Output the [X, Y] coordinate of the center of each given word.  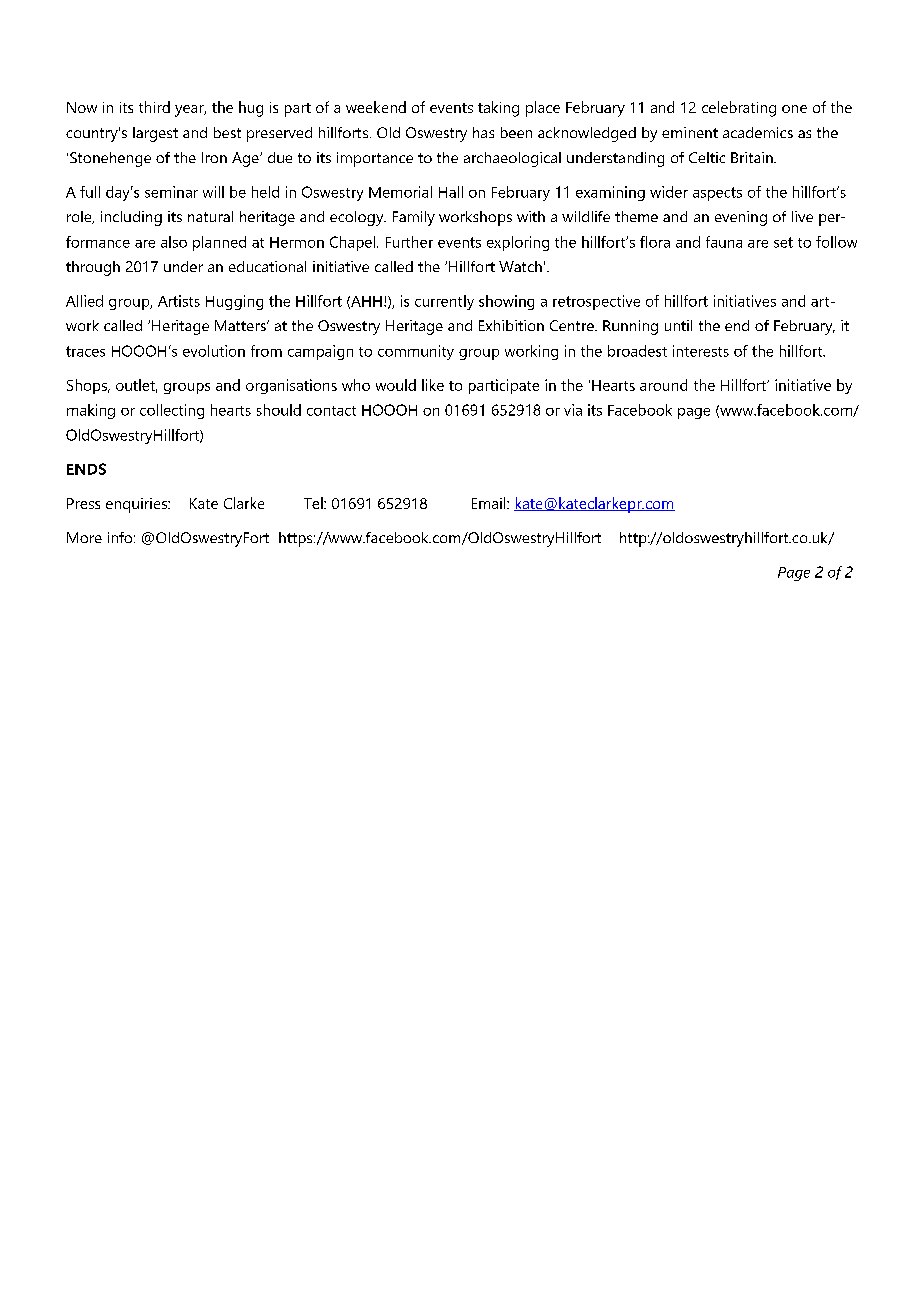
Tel [314, 503]
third [154, 107]
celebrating [739, 109]
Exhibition [511, 325]
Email [490, 503]
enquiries [138, 505]
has [483, 132]
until [678, 325]
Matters [241, 325]
